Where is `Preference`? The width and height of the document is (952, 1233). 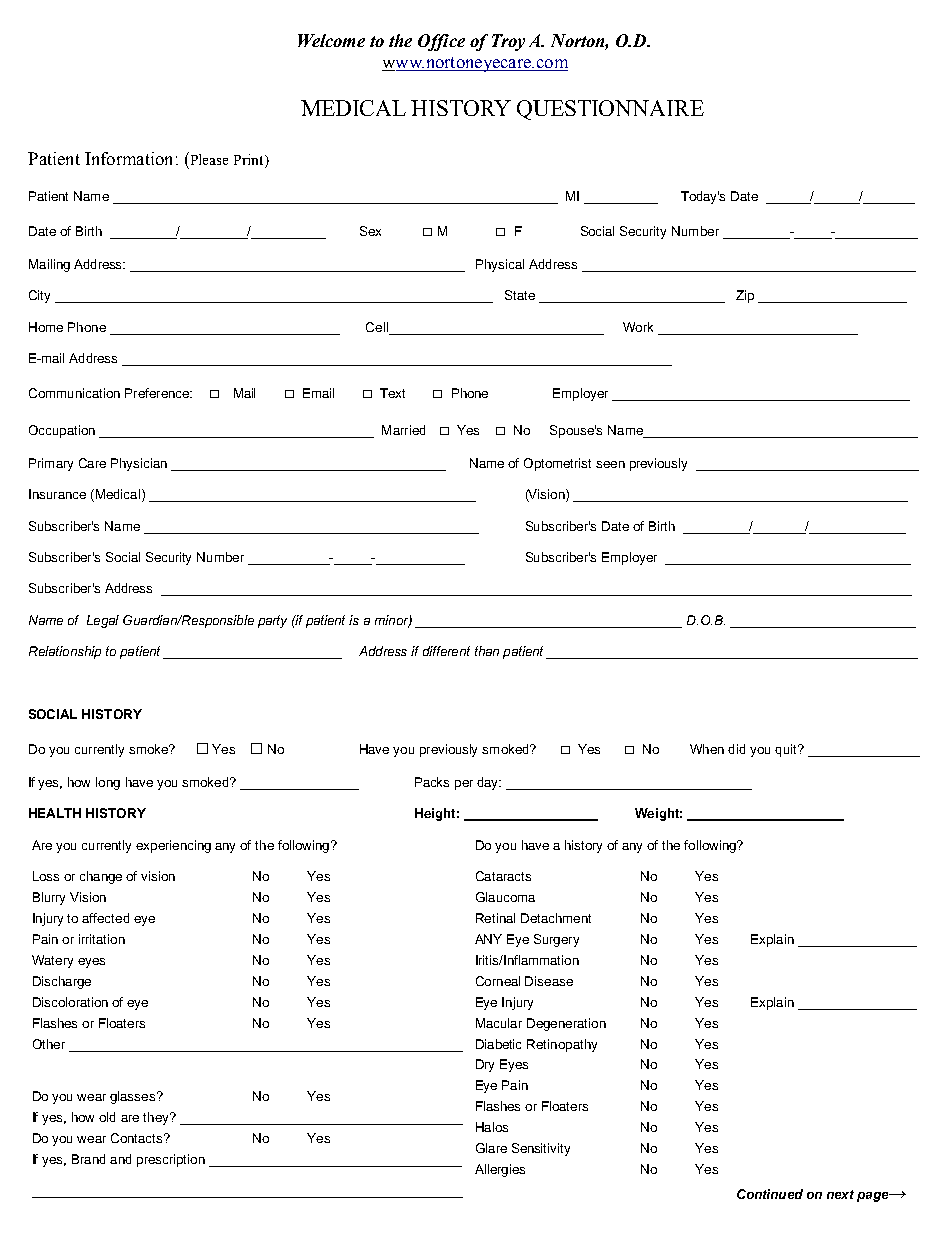
Preference is located at coordinates (158, 393).
